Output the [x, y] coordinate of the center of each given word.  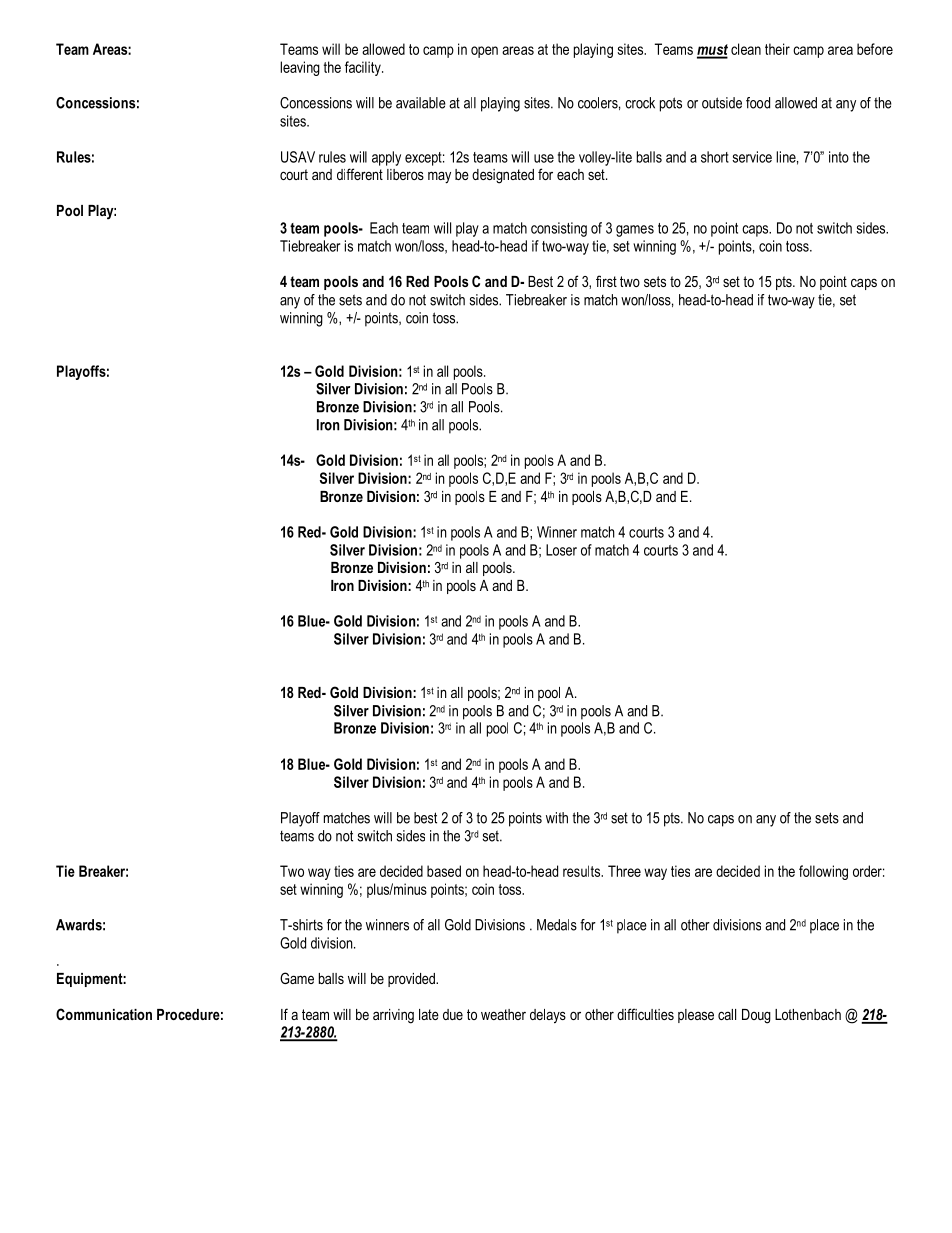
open [484, 52]
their [777, 49]
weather [503, 1014]
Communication [104, 1014]
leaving [300, 68]
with [557, 818]
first [606, 281]
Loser [561, 550]
